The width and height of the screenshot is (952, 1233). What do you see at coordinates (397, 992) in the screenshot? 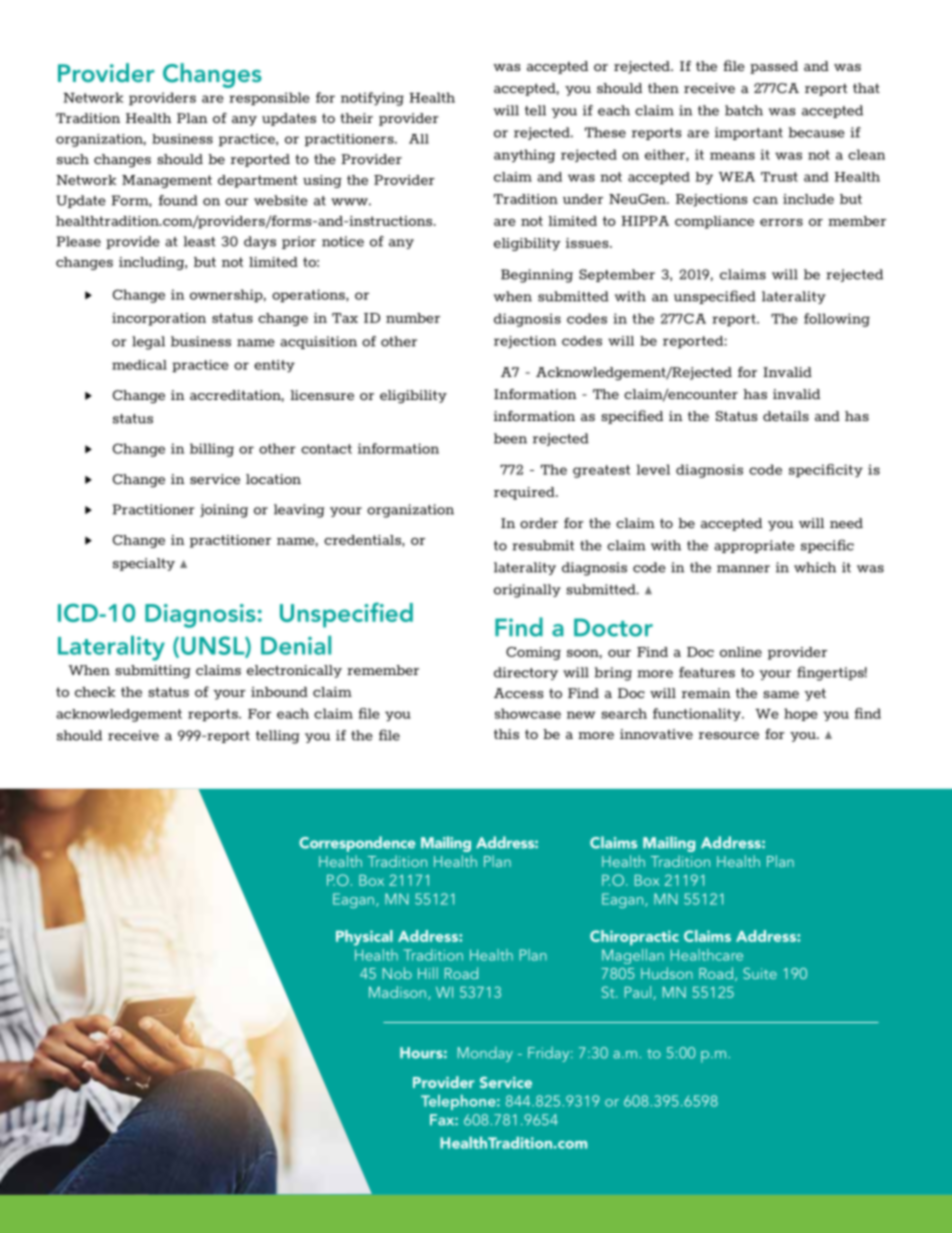
I see `Madison` at bounding box center [397, 992].
